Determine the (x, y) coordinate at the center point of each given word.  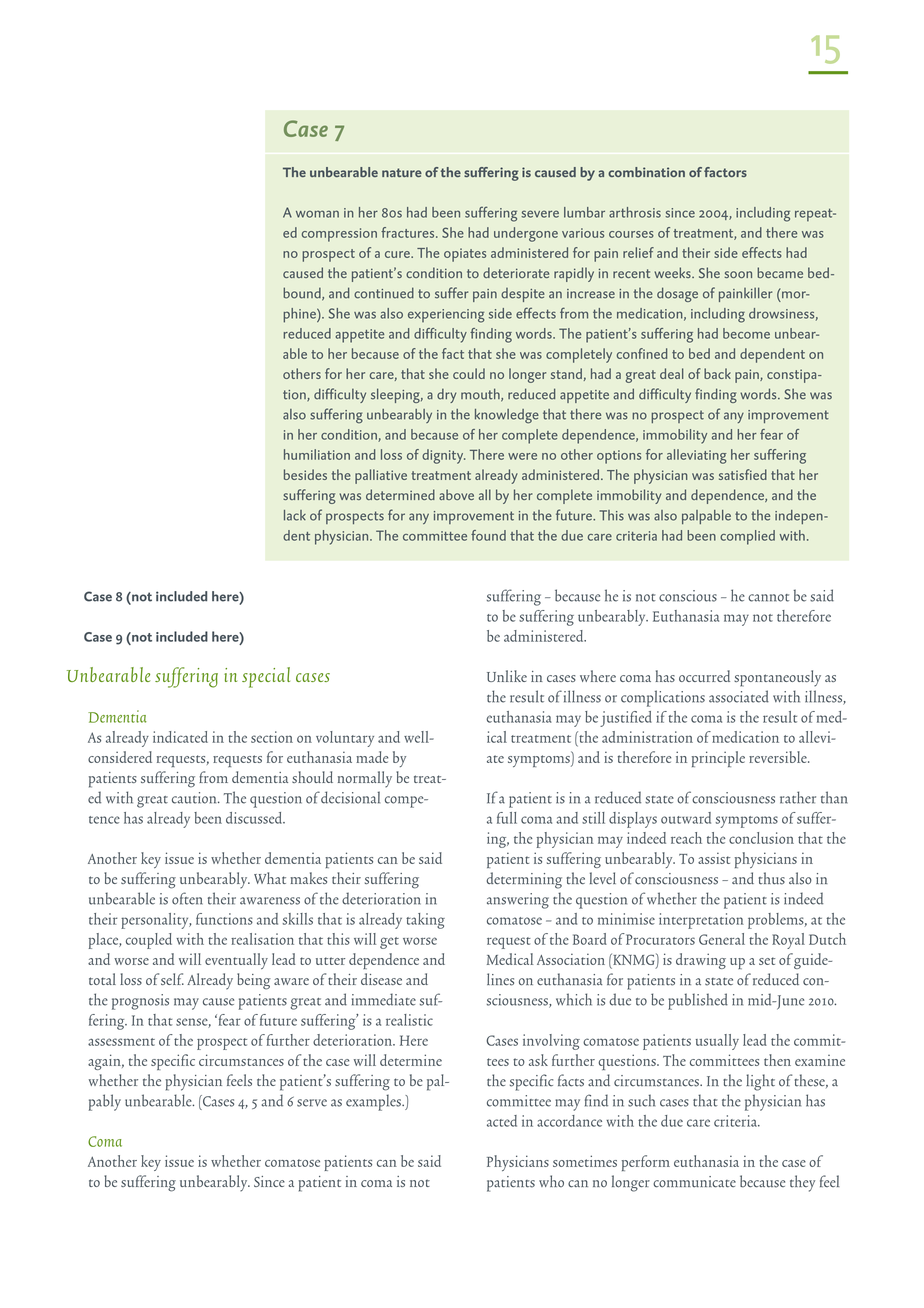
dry (446, 396)
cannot (768, 598)
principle (718, 759)
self (172, 979)
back (717, 373)
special (266, 677)
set (767, 961)
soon (738, 274)
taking (425, 921)
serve (312, 1103)
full (507, 818)
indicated (180, 737)
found (488, 535)
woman (317, 214)
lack (295, 515)
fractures (409, 232)
